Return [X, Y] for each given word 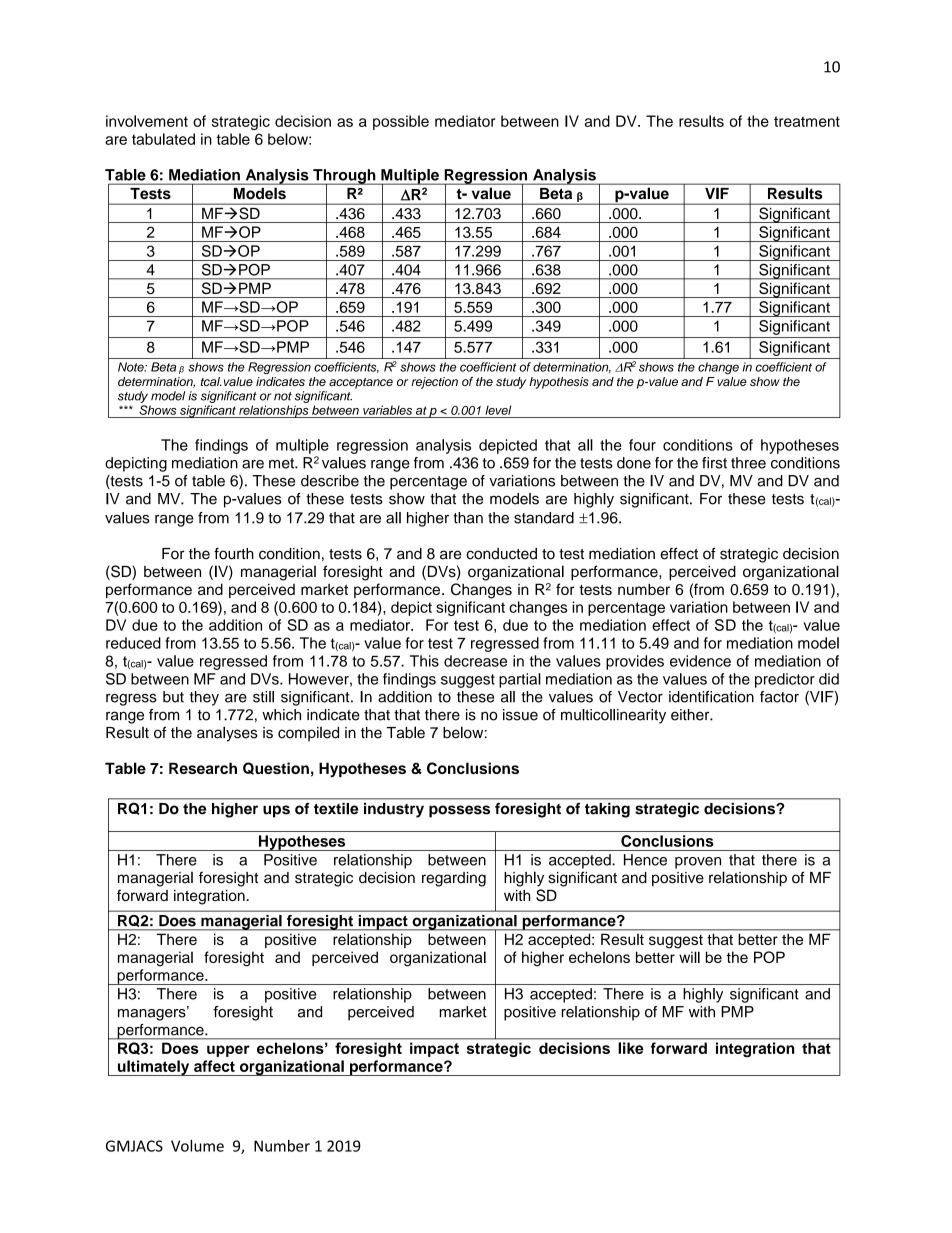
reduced [133, 643]
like [631, 1048]
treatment [807, 121]
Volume [197, 1146]
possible [401, 122]
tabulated [163, 139]
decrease [475, 661]
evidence [700, 661]
